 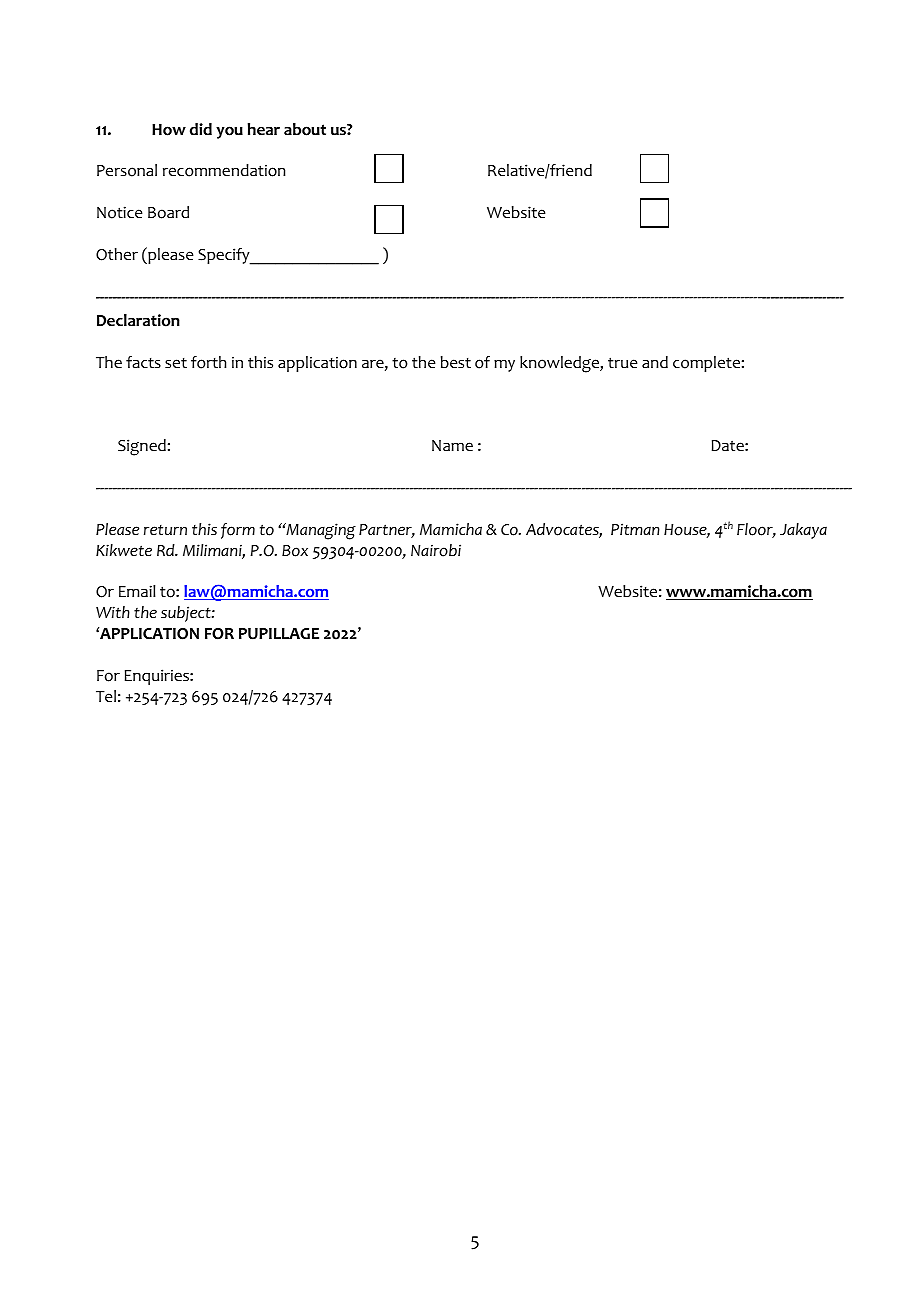 I want to click on Name, so click(x=452, y=446).
